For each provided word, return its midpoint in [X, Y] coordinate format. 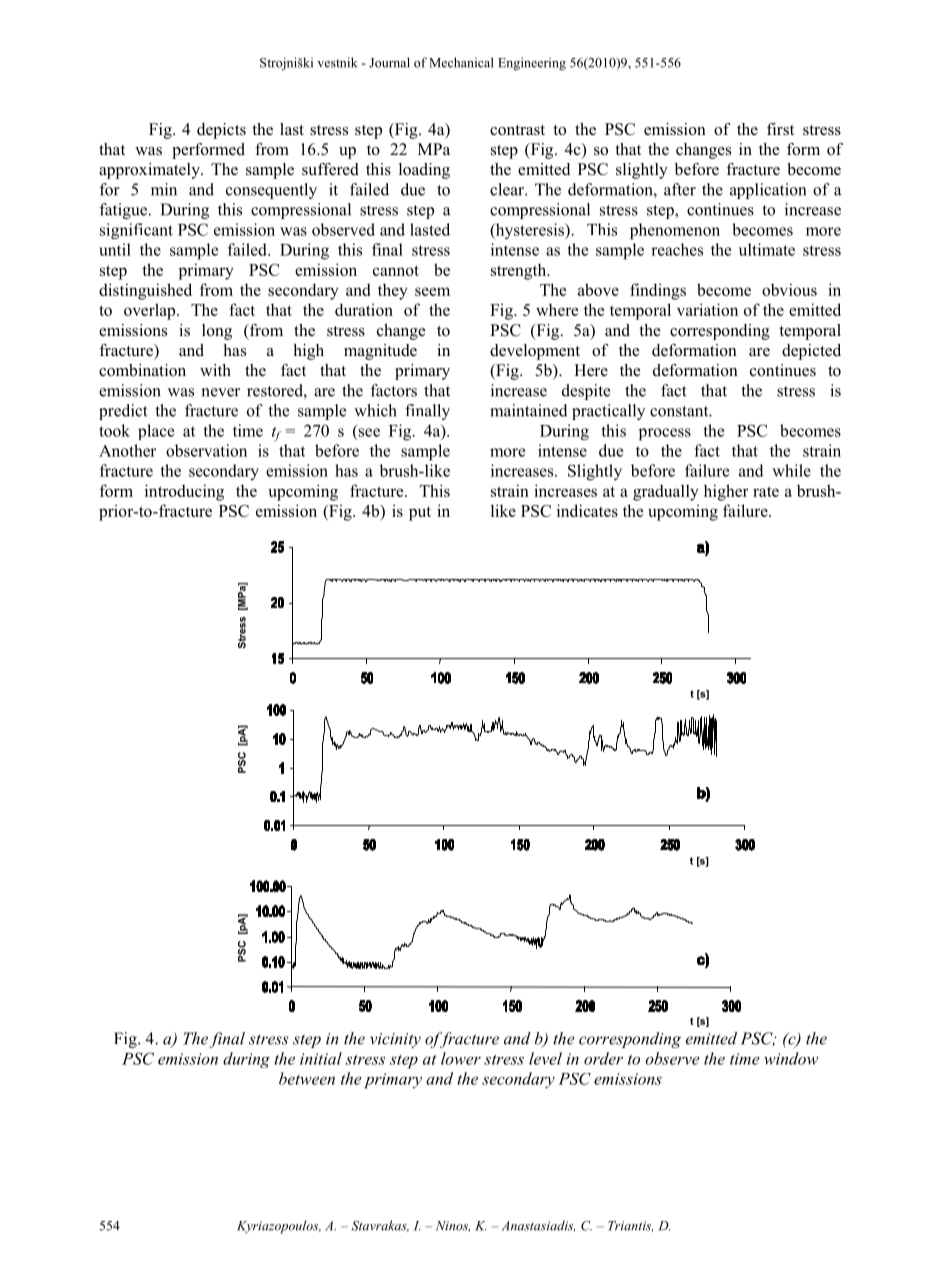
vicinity [395, 1040]
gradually [666, 492]
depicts [221, 131]
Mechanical [461, 62]
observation [206, 450]
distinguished [145, 291]
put [420, 513]
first [780, 129]
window [791, 1058]
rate [766, 491]
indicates [587, 510]
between [307, 1078]
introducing [184, 492]
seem [432, 291]
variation [707, 309]
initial [321, 1058]
